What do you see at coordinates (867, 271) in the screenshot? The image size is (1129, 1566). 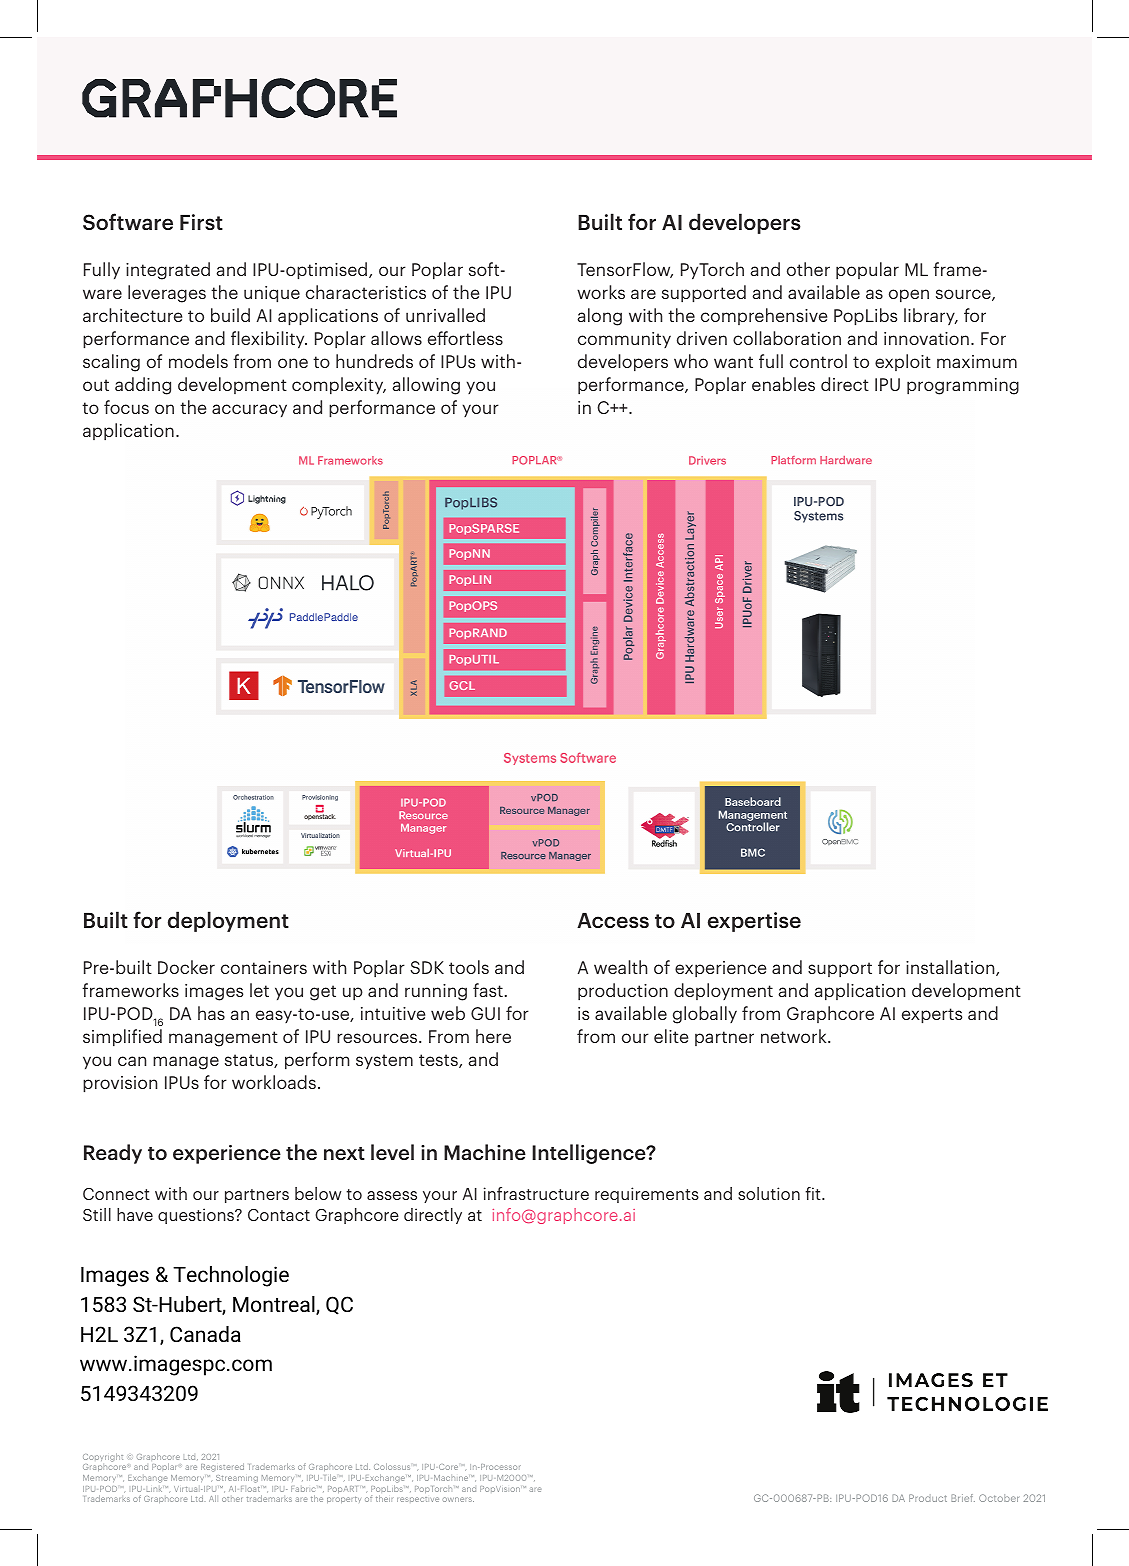 I see `popular` at bounding box center [867, 271].
